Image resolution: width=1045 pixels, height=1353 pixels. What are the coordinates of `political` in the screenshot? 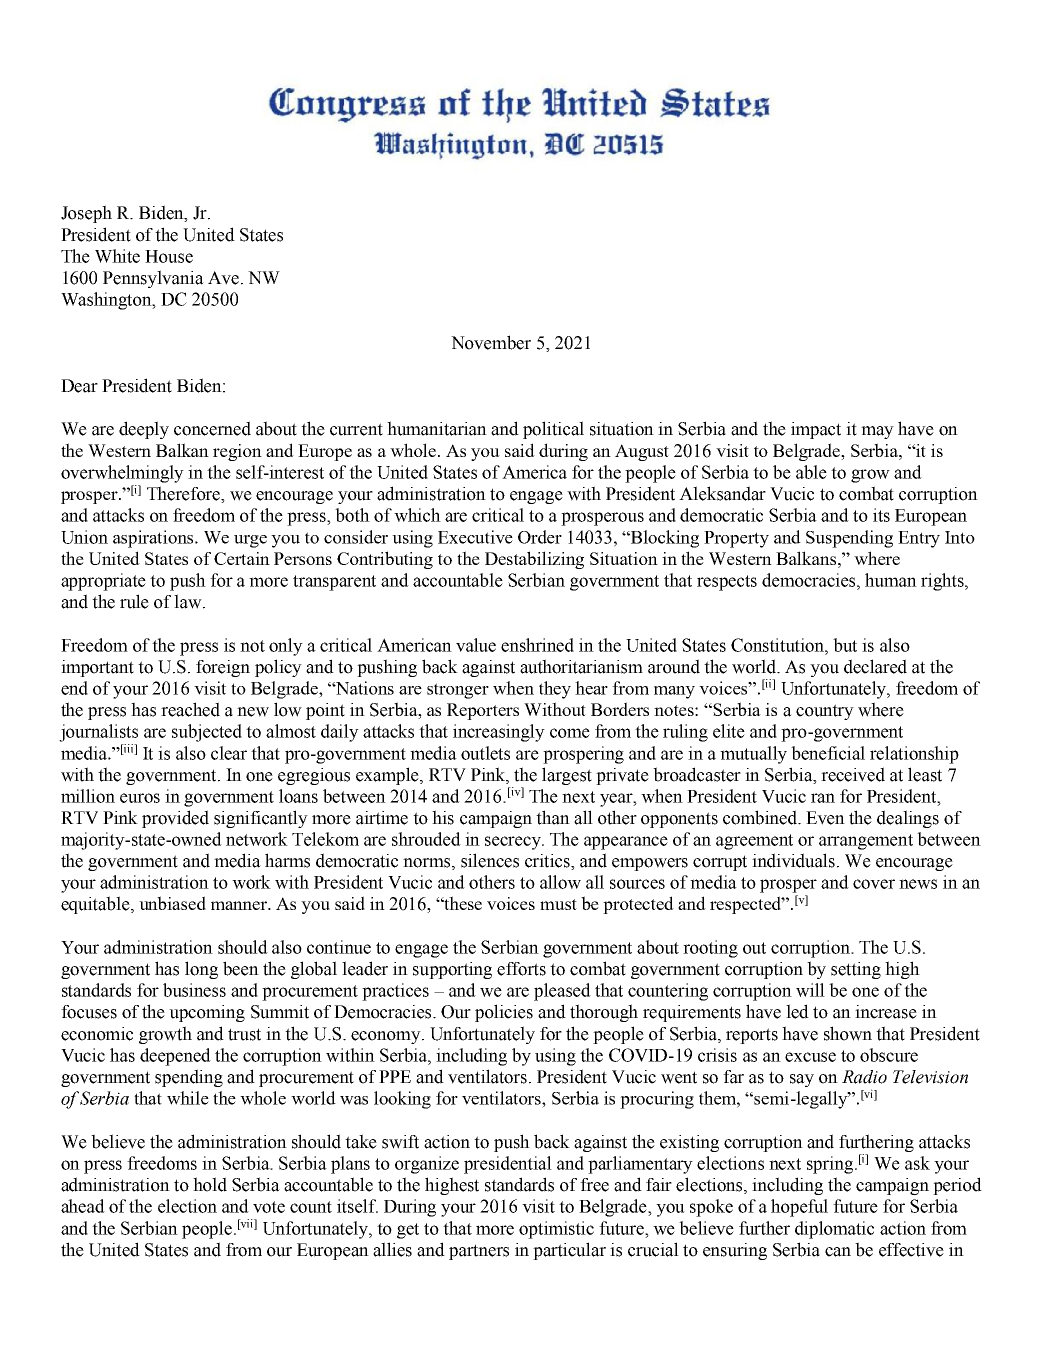 It's located at (553, 430).
